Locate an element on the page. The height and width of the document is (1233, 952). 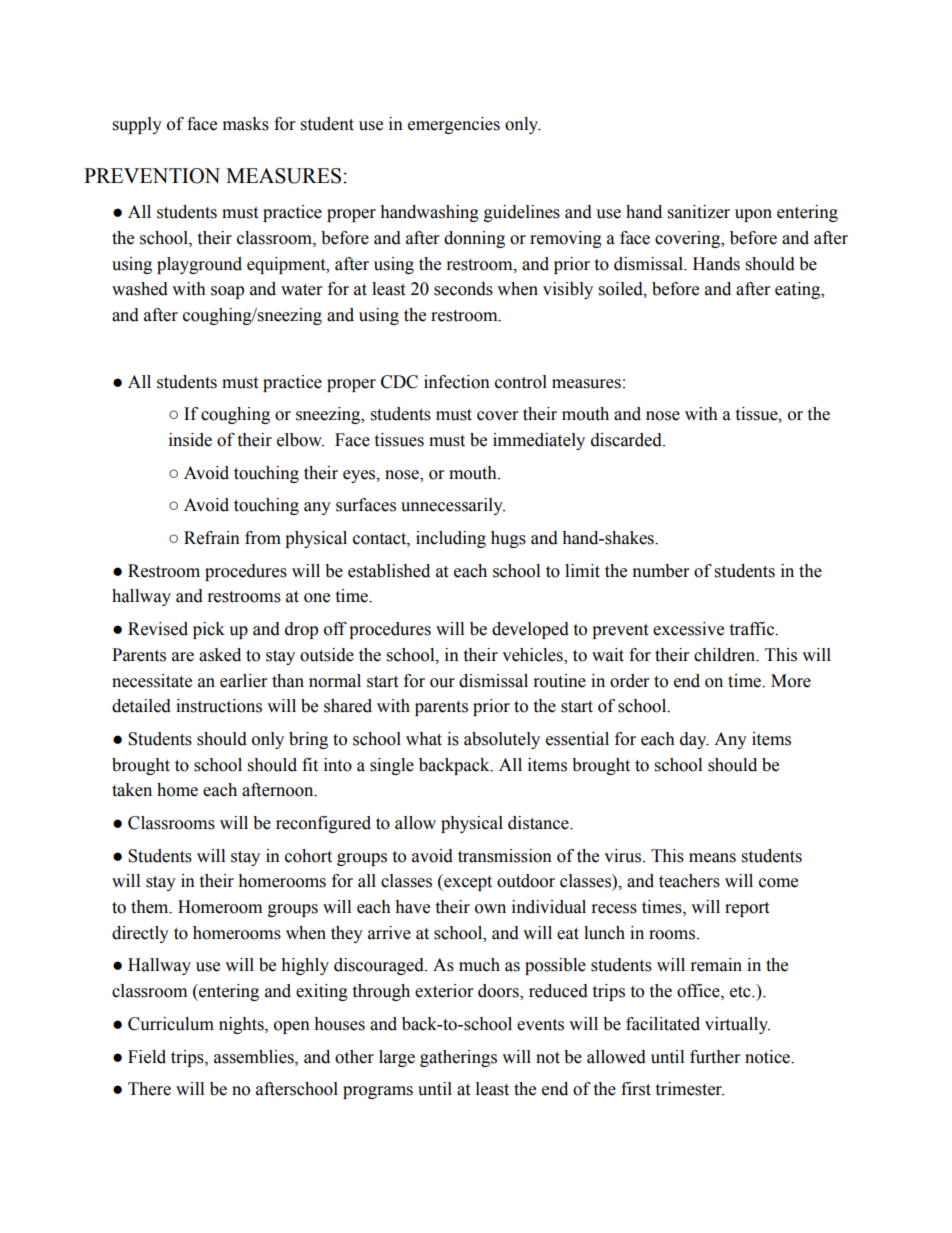
assemblies is located at coordinates (255, 1057).
